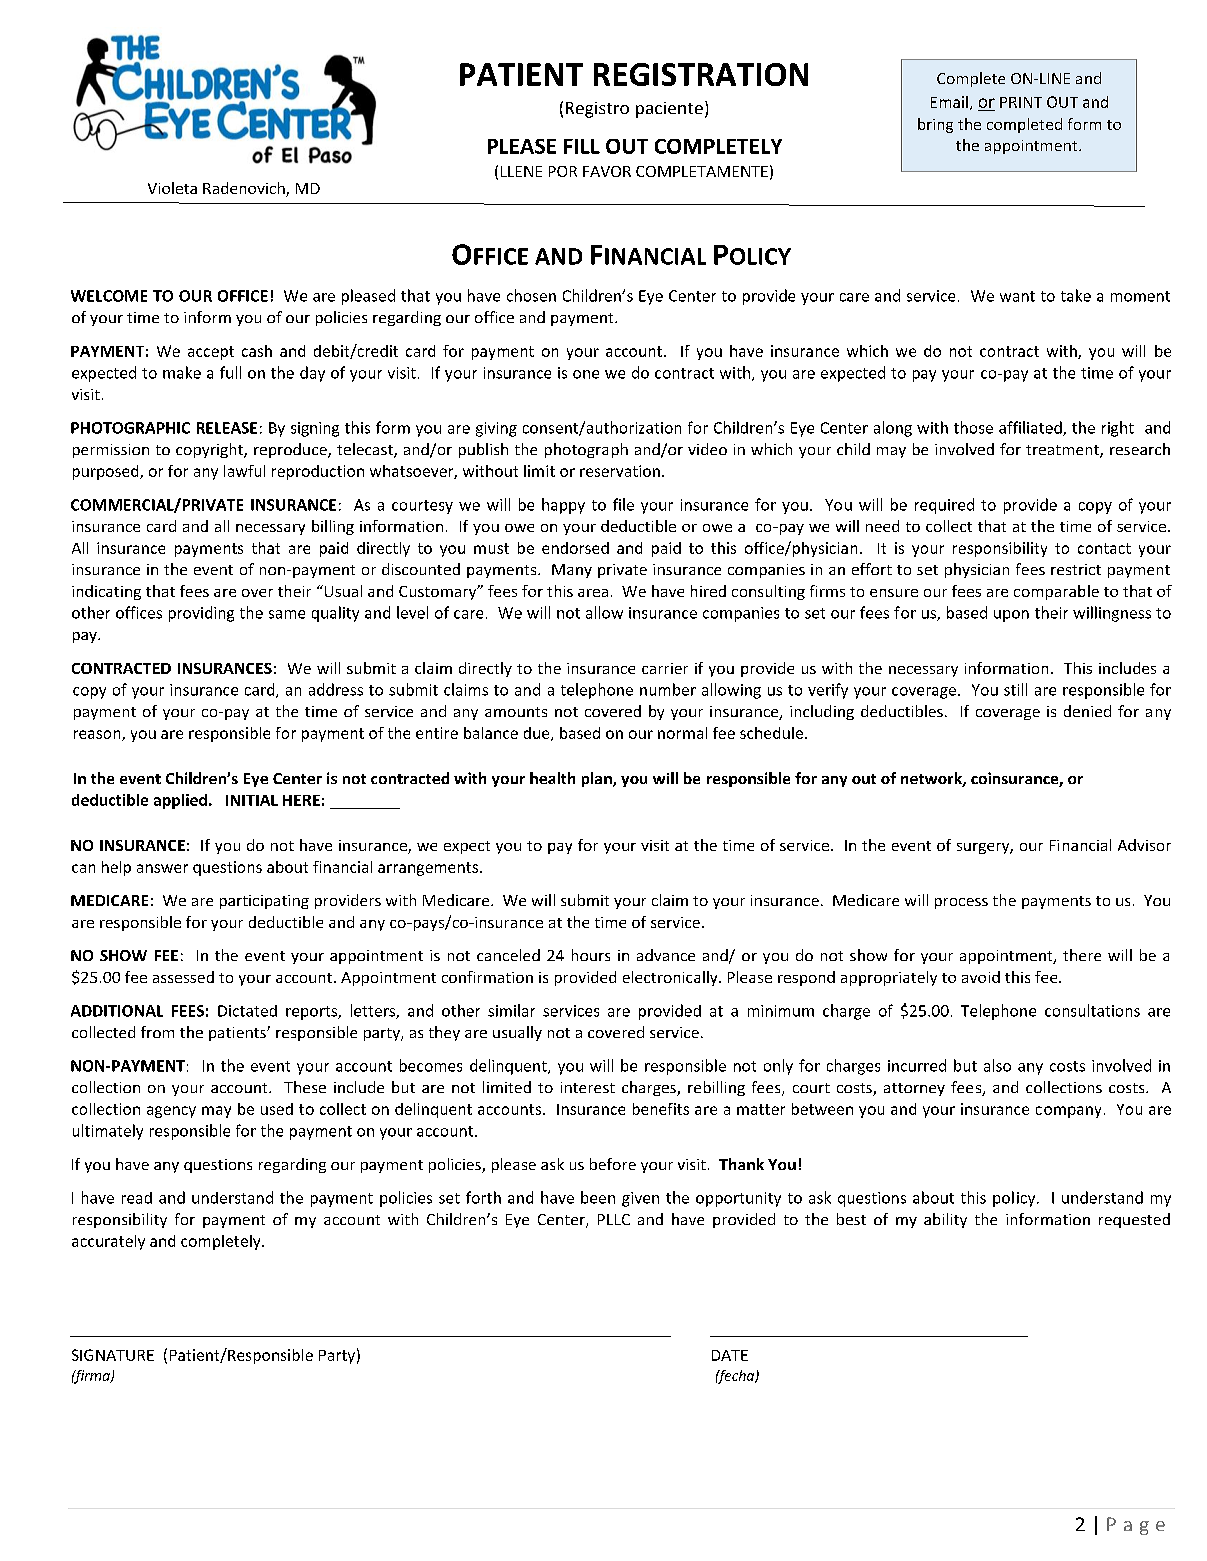 The image size is (1207, 1561). What do you see at coordinates (623, 504) in the screenshot?
I see `file` at bounding box center [623, 504].
